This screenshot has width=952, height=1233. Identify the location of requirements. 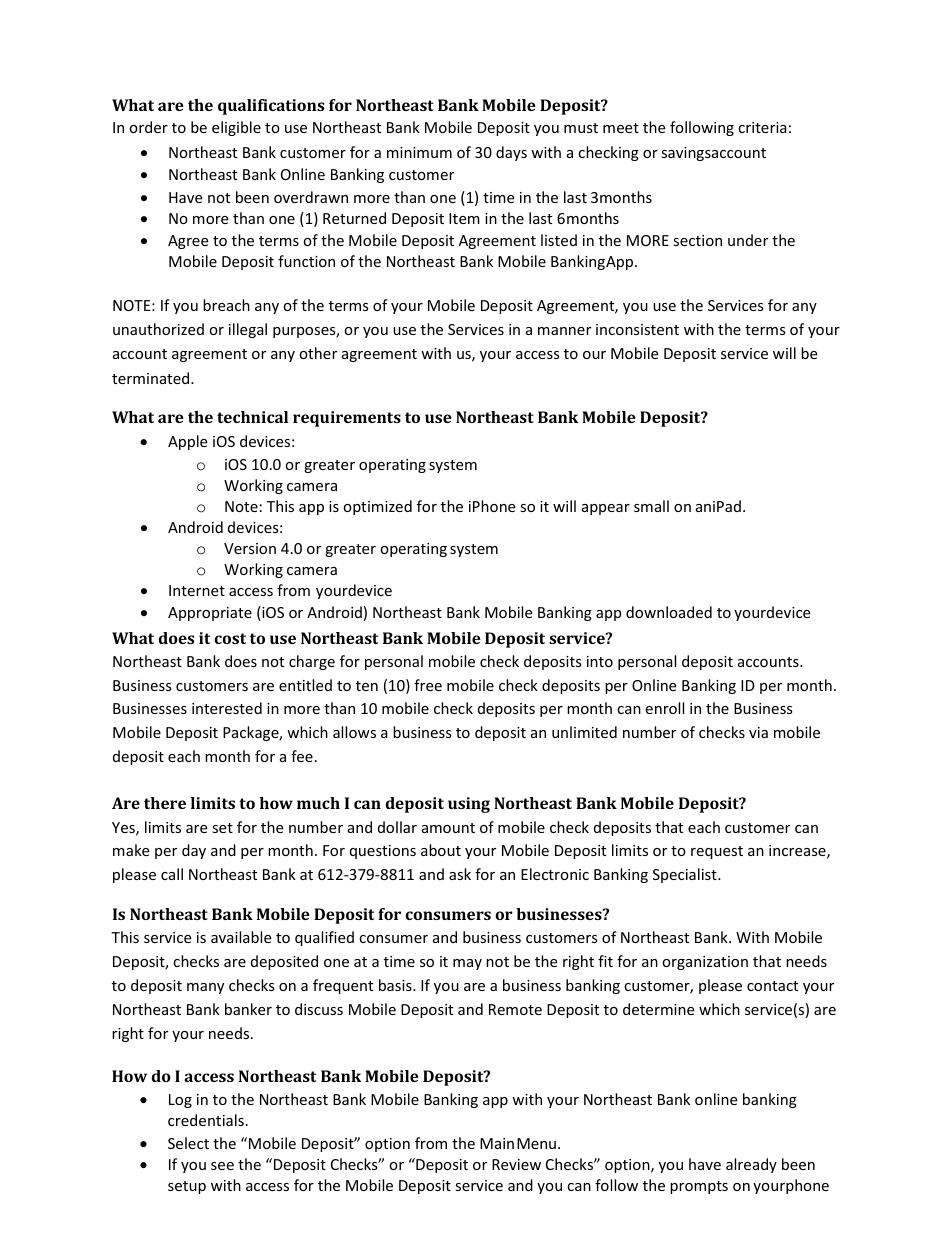
(347, 419).
